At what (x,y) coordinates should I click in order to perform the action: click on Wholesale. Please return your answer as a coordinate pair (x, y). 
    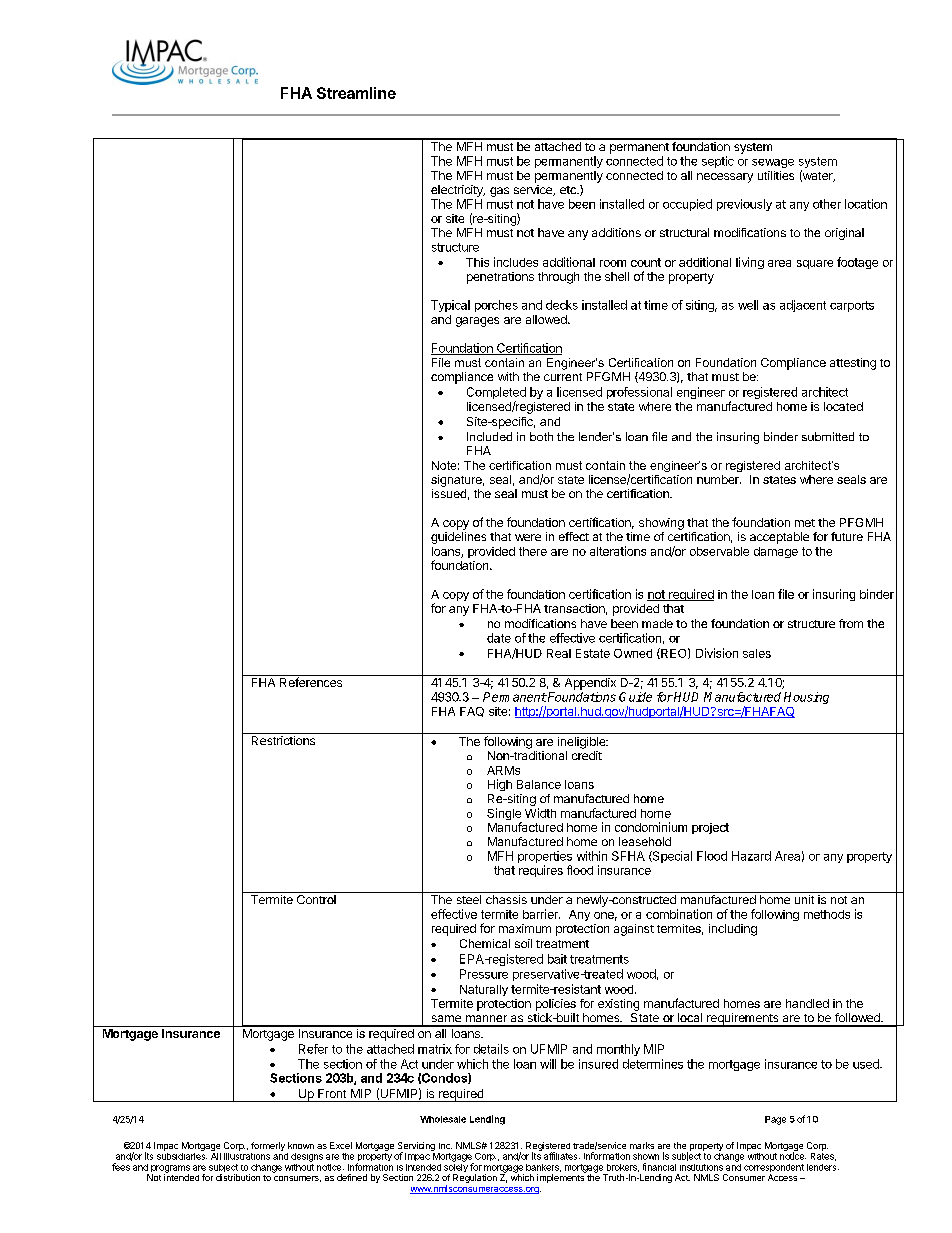
    Looking at the image, I should click on (443, 1119).
